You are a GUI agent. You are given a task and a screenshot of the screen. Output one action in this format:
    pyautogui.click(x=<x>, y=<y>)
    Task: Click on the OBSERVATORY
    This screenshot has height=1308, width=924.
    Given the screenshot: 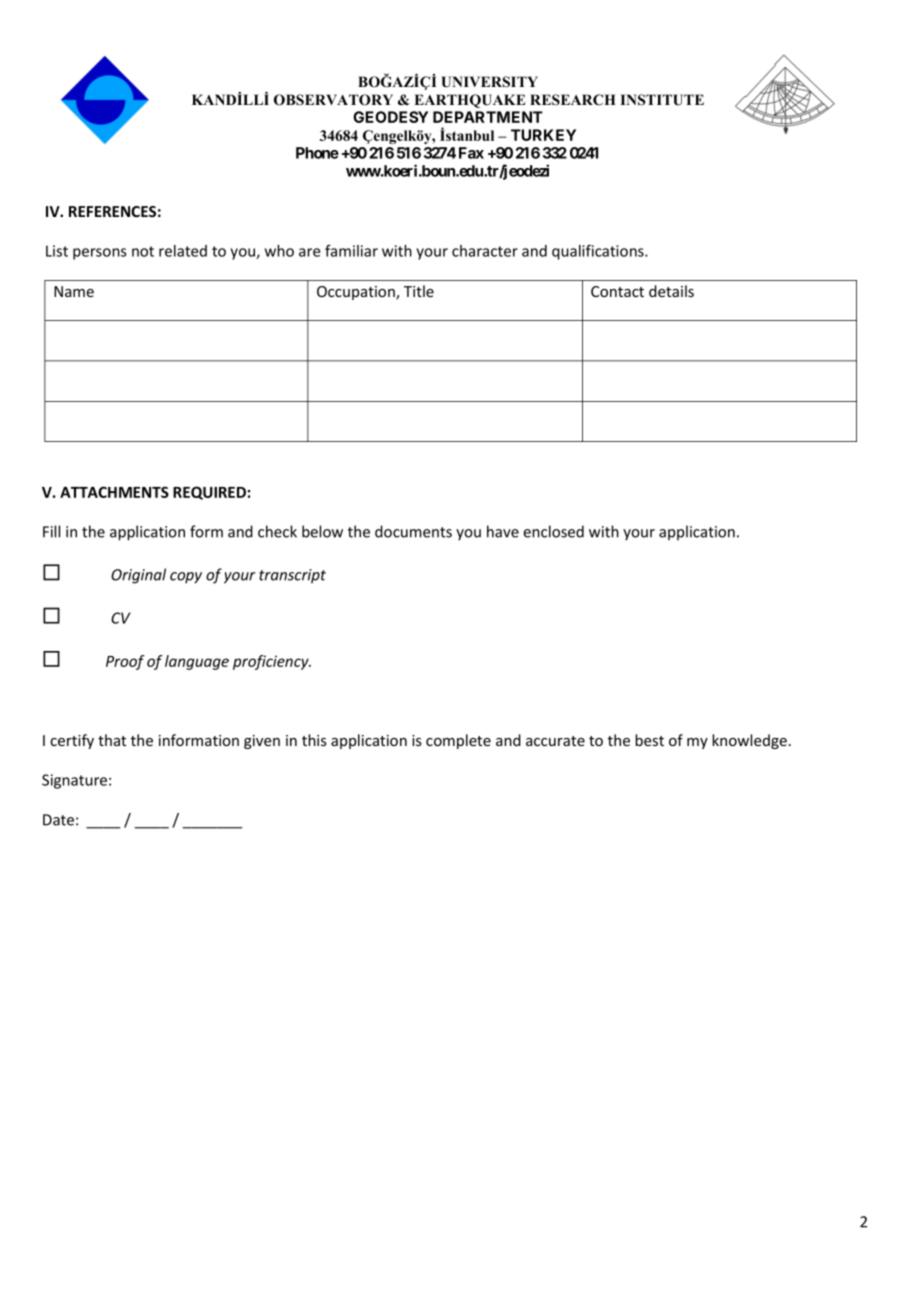 What is the action you would take?
    pyautogui.click(x=333, y=100)
